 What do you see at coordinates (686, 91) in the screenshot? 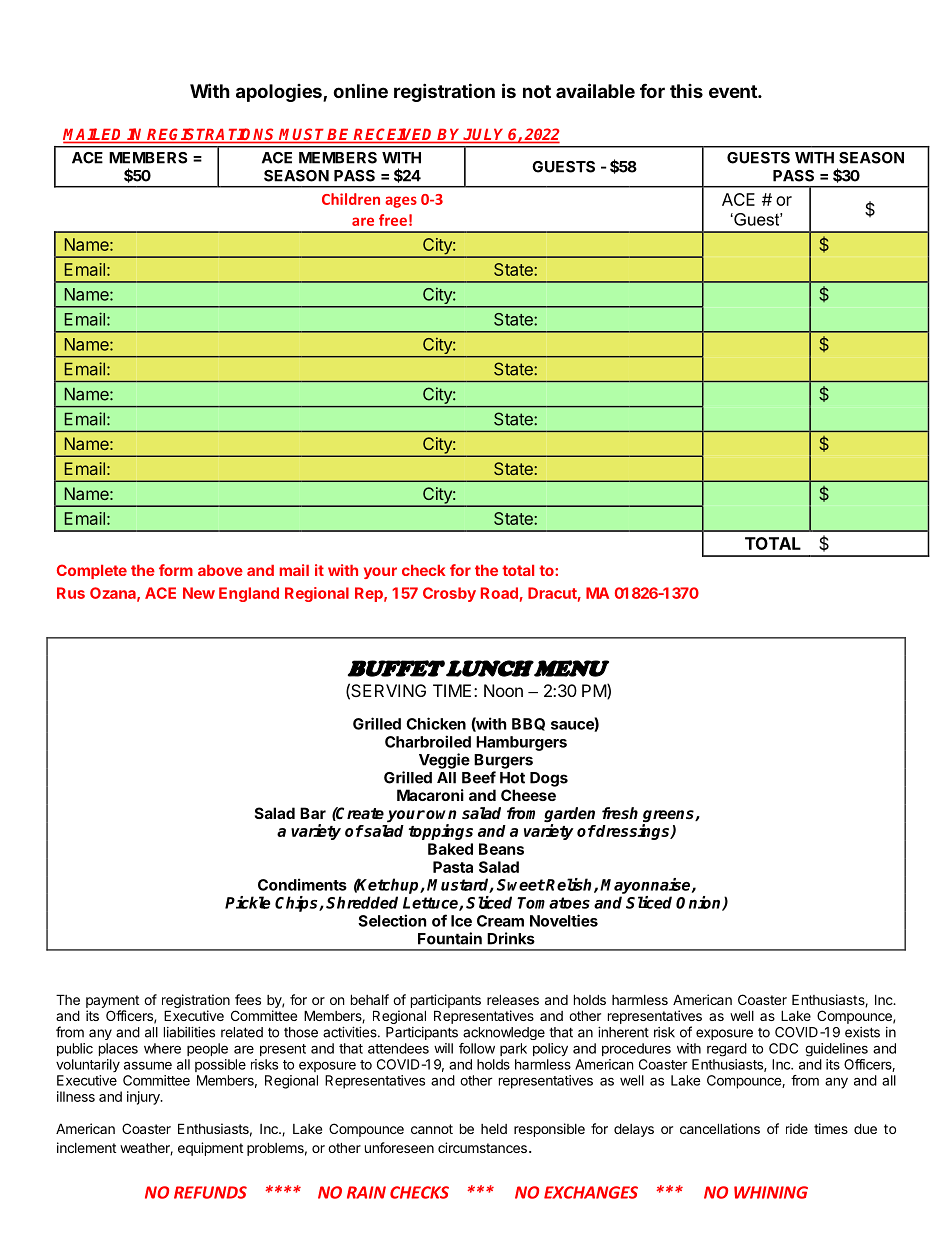
I see `this` at bounding box center [686, 91].
